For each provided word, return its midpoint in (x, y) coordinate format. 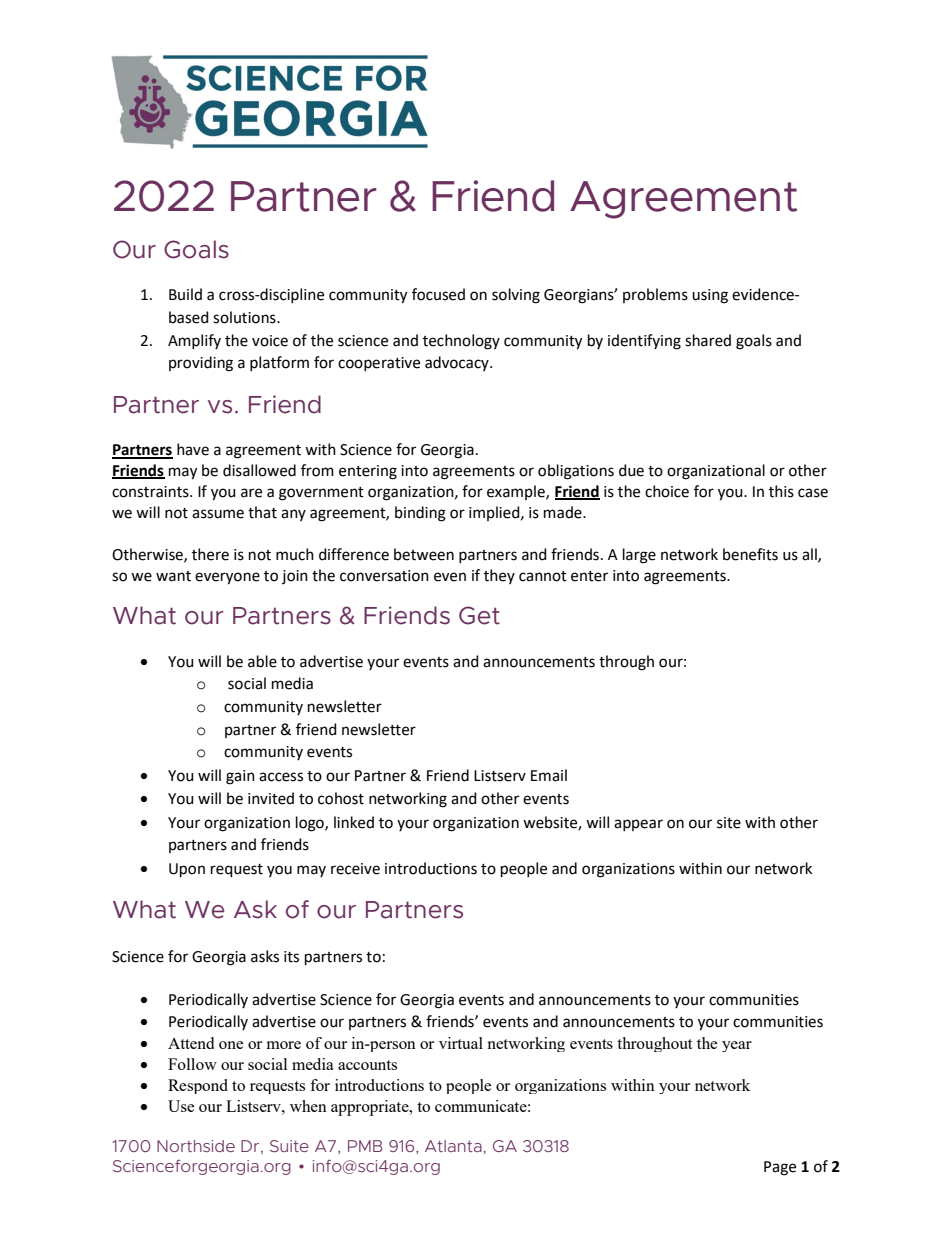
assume (218, 514)
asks (265, 956)
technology (461, 342)
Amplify (194, 341)
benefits (750, 554)
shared (708, 340)
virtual (461, 1043)
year (737, 1046)
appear (638, 825)
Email (549, 775)
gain (240, 777)
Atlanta (453, 1146)
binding (420, 514)
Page (780, 1168)
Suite (289, 1146)
